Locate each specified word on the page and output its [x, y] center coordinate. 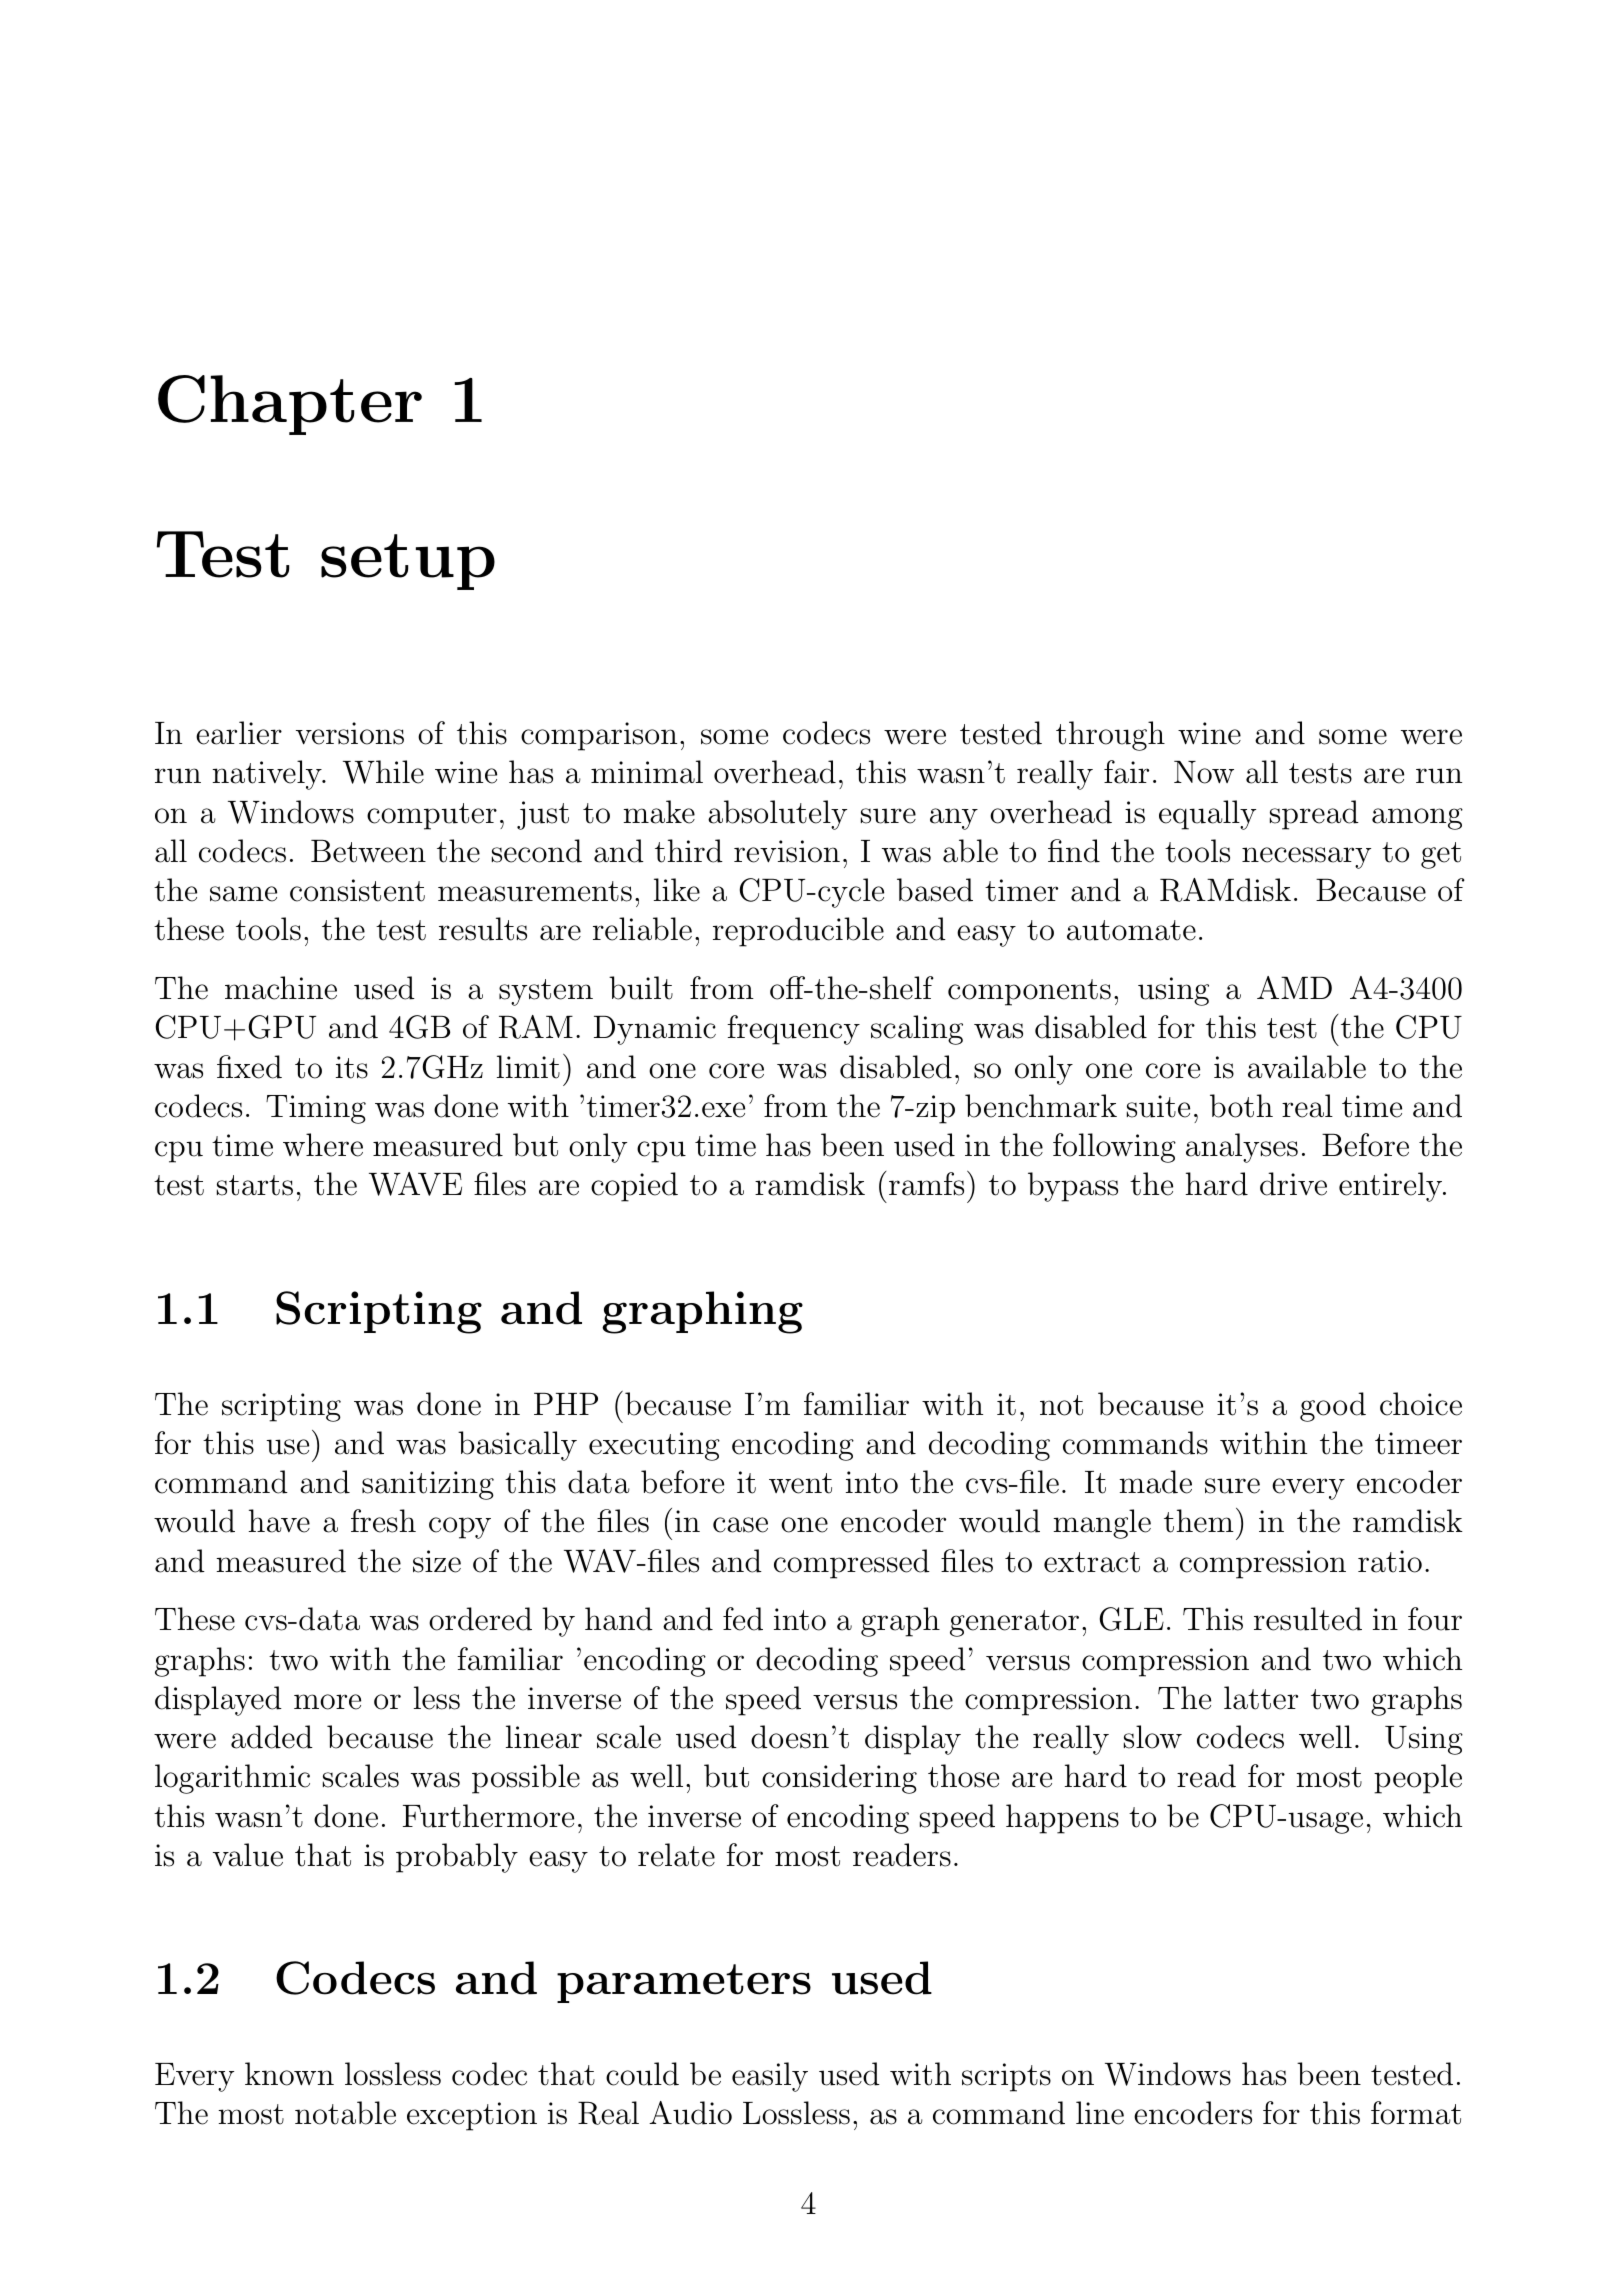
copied [634, 1187]
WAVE [415, 1184]
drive [1293, 1184]
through [1110, 736]
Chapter [290, 405]
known [289, 2074]
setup [408, 562]
